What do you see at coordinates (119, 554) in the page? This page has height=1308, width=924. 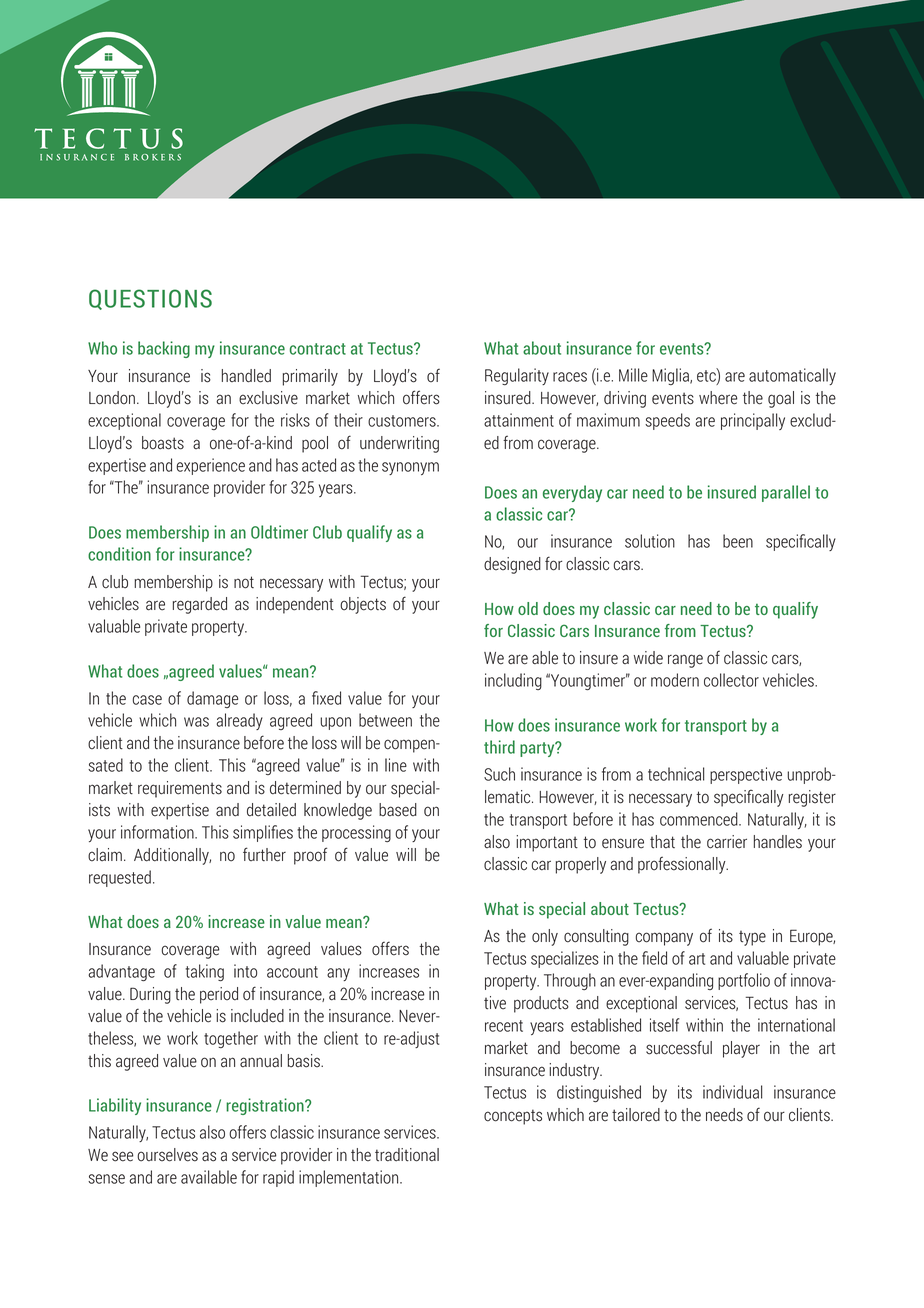 I see `condition` at bounding box center [119, 554].
